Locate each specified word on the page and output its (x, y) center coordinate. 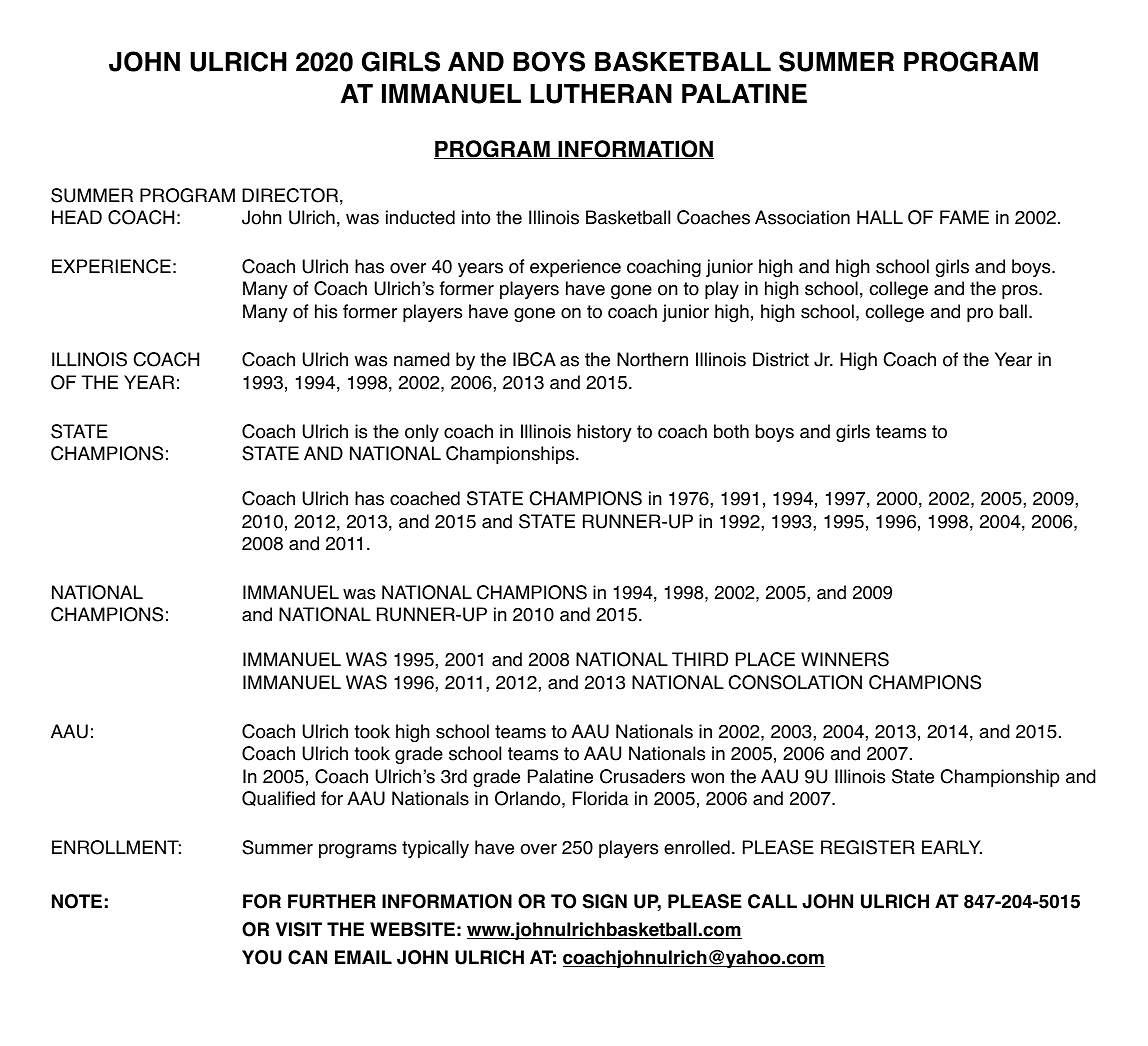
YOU (262, 957)
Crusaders (642, 776)
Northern (652, 359)
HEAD (77, 217)
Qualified (278, 798)
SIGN (605, 901)
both (731, 431)
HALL (880, 217)
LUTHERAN (601, 94)
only (422, 433)
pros (1021, 292)
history (604, 433)
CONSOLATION (795, 682)
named (422, 359)
